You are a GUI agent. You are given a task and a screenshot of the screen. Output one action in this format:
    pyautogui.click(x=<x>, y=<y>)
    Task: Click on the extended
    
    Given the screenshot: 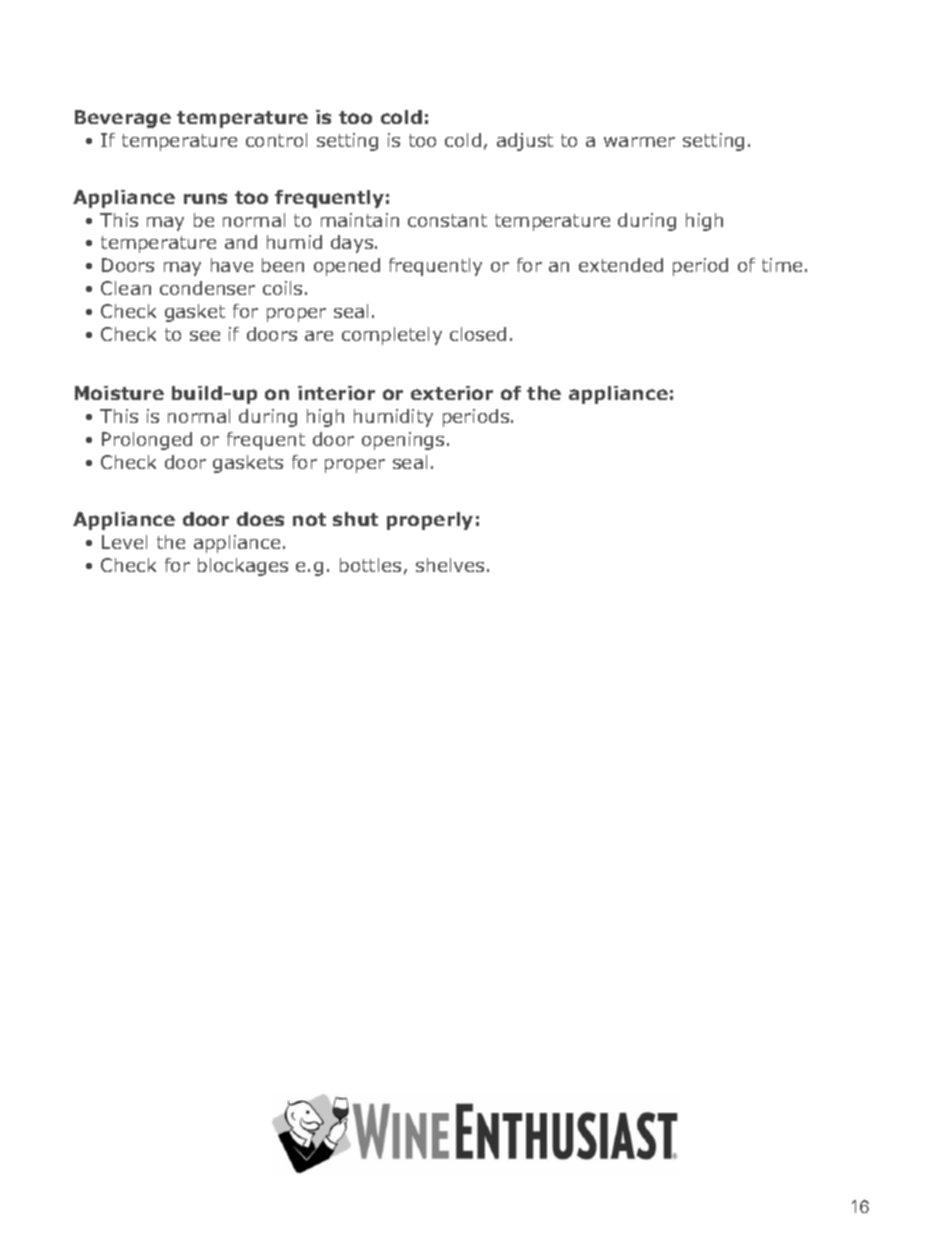 What is the action you would take?
    pyautogui.click(x=621, y=265)
